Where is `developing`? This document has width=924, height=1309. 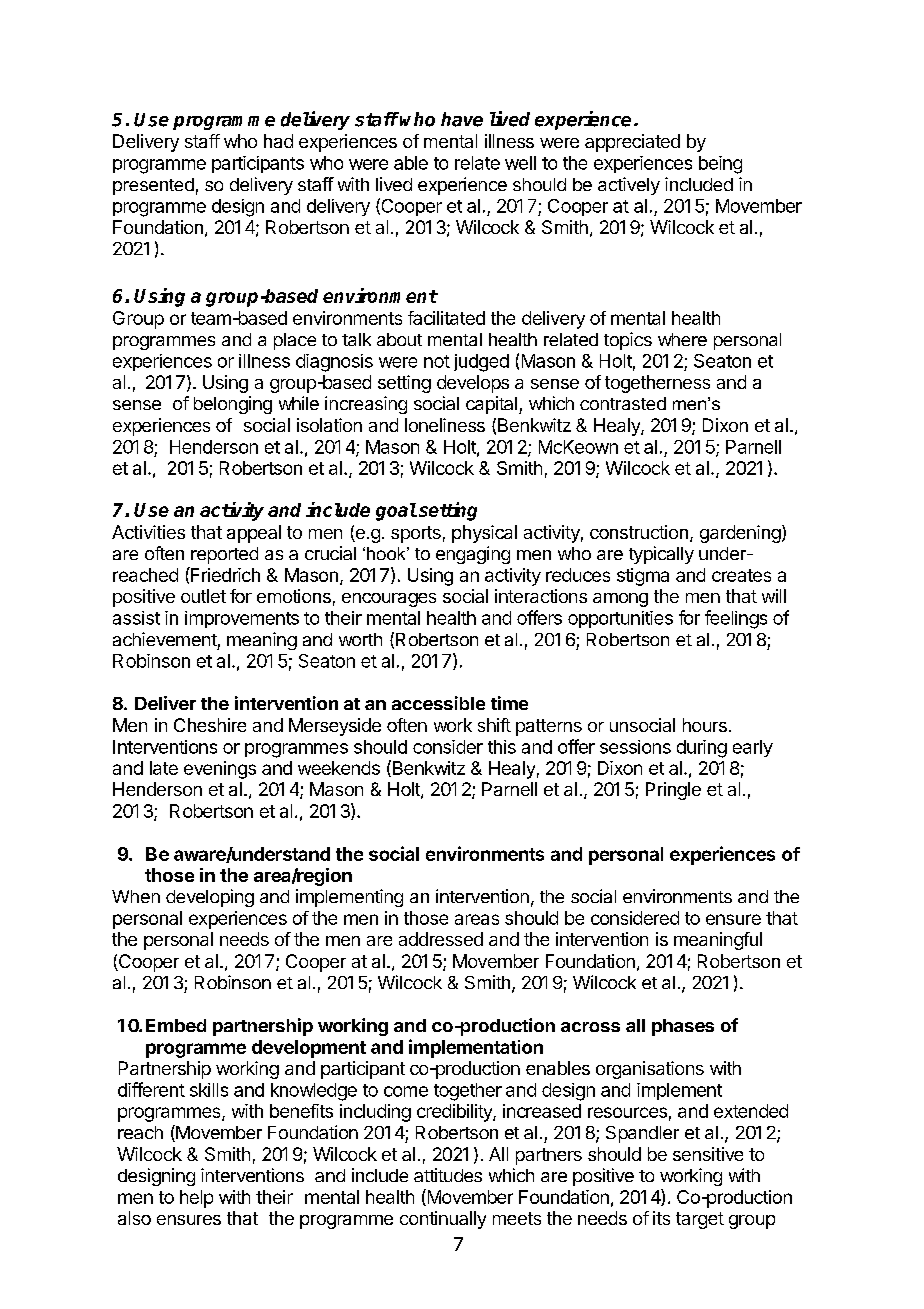 developing is located at coordinates (210, 898).
